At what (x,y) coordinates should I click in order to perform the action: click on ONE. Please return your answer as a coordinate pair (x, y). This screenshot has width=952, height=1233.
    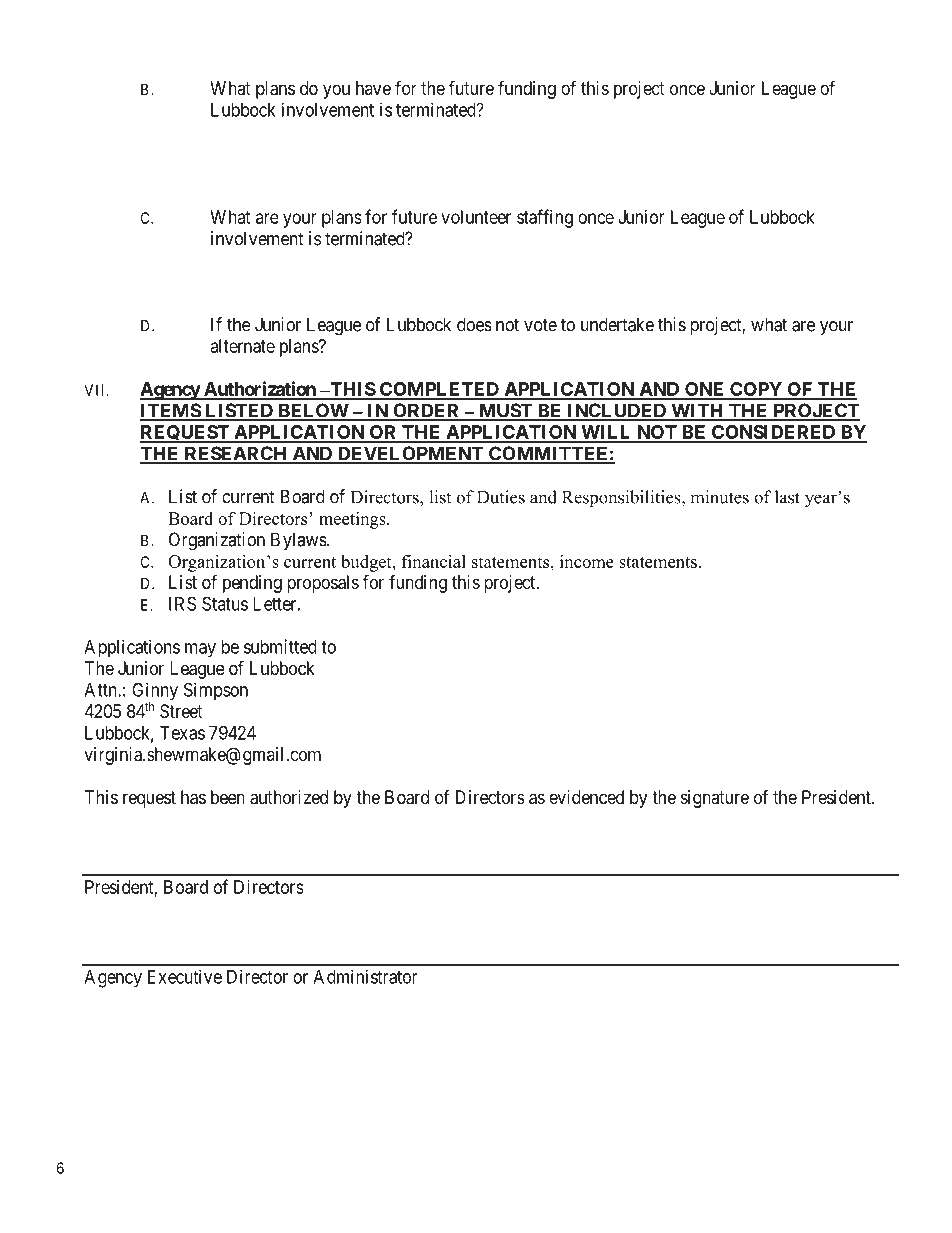
    Looking at the image, I should click on (705, 390).
